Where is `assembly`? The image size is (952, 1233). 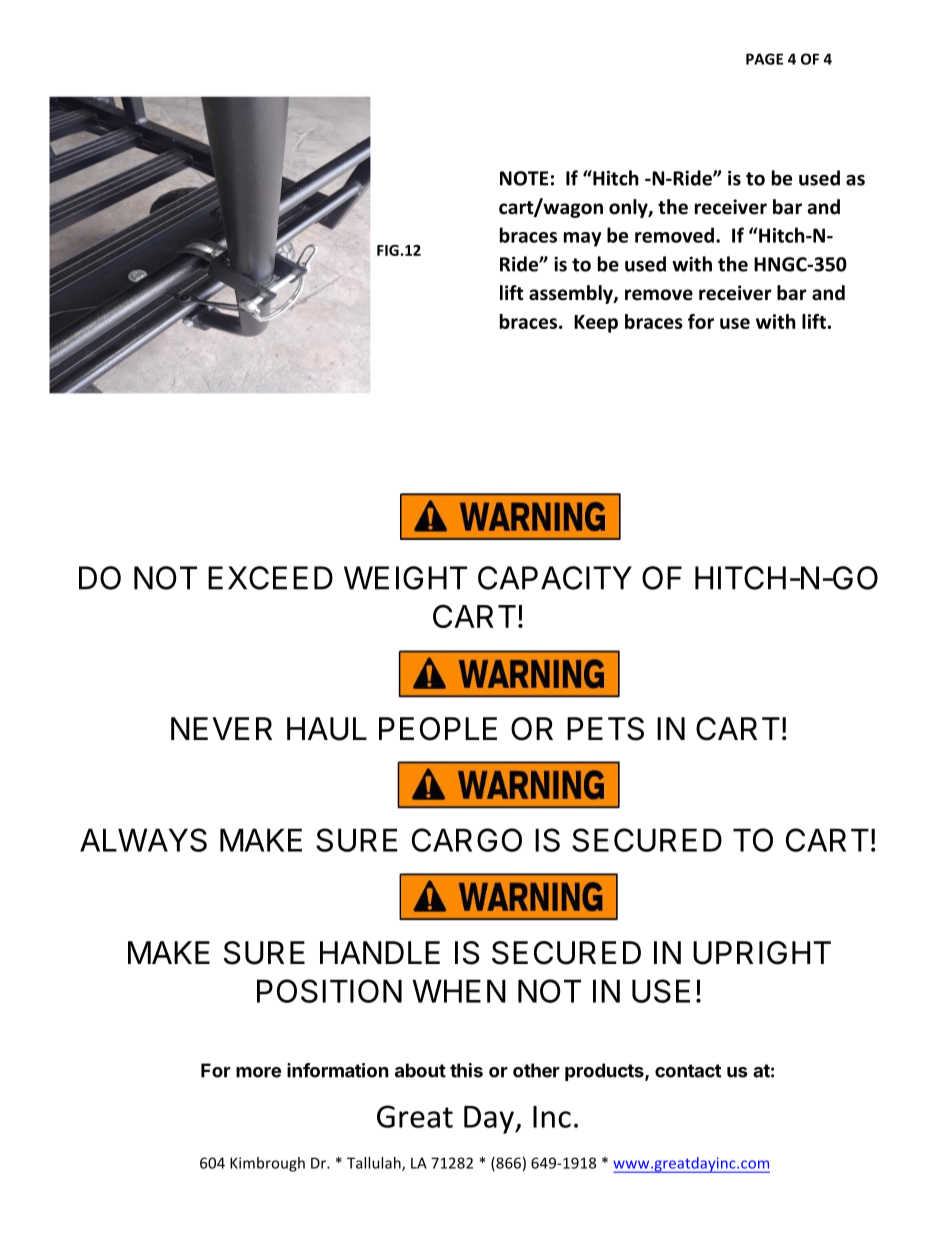 assembly is located at coordinates (572, 294).
